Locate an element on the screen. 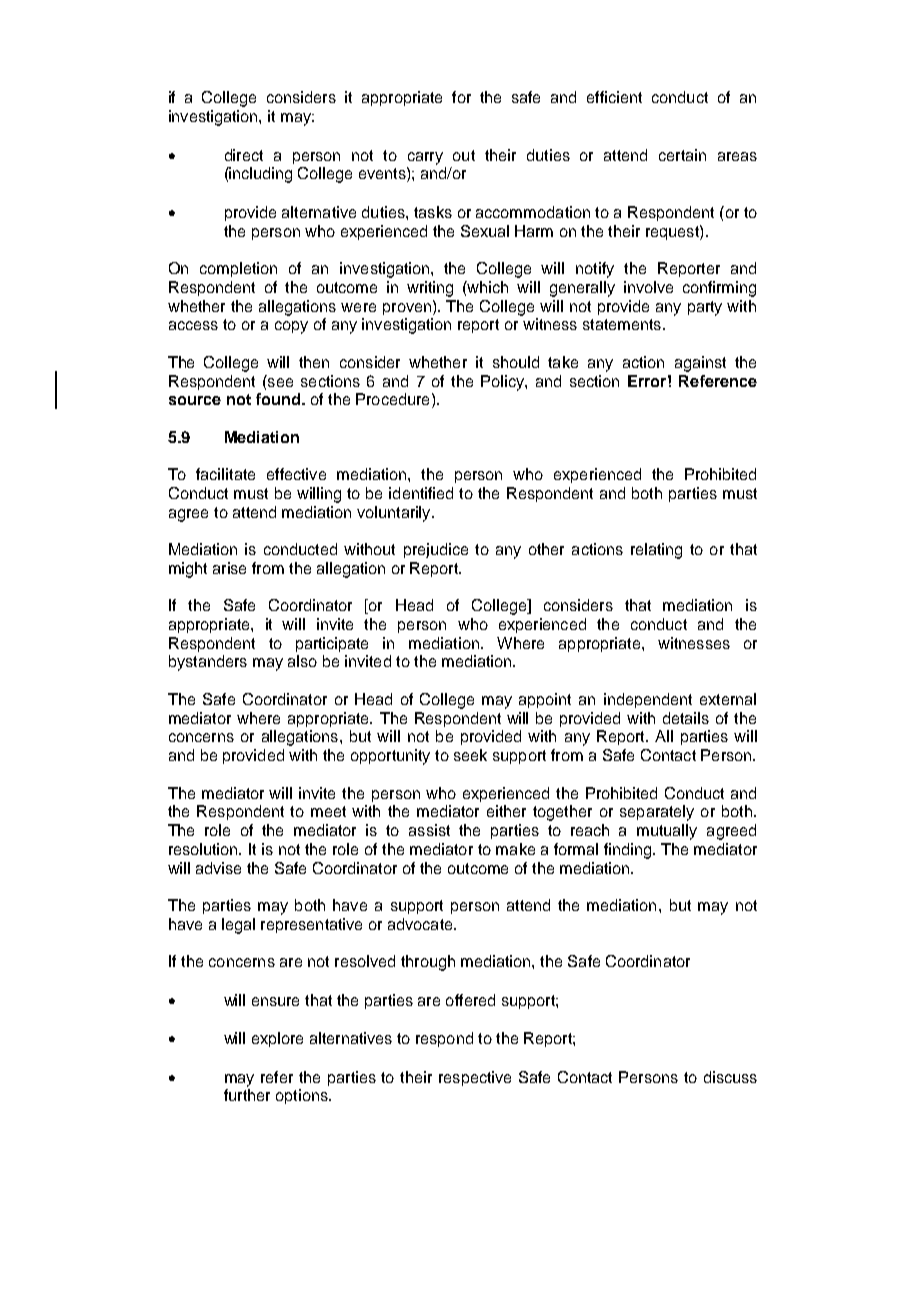  Policy is located at coordinates (503, 383).
